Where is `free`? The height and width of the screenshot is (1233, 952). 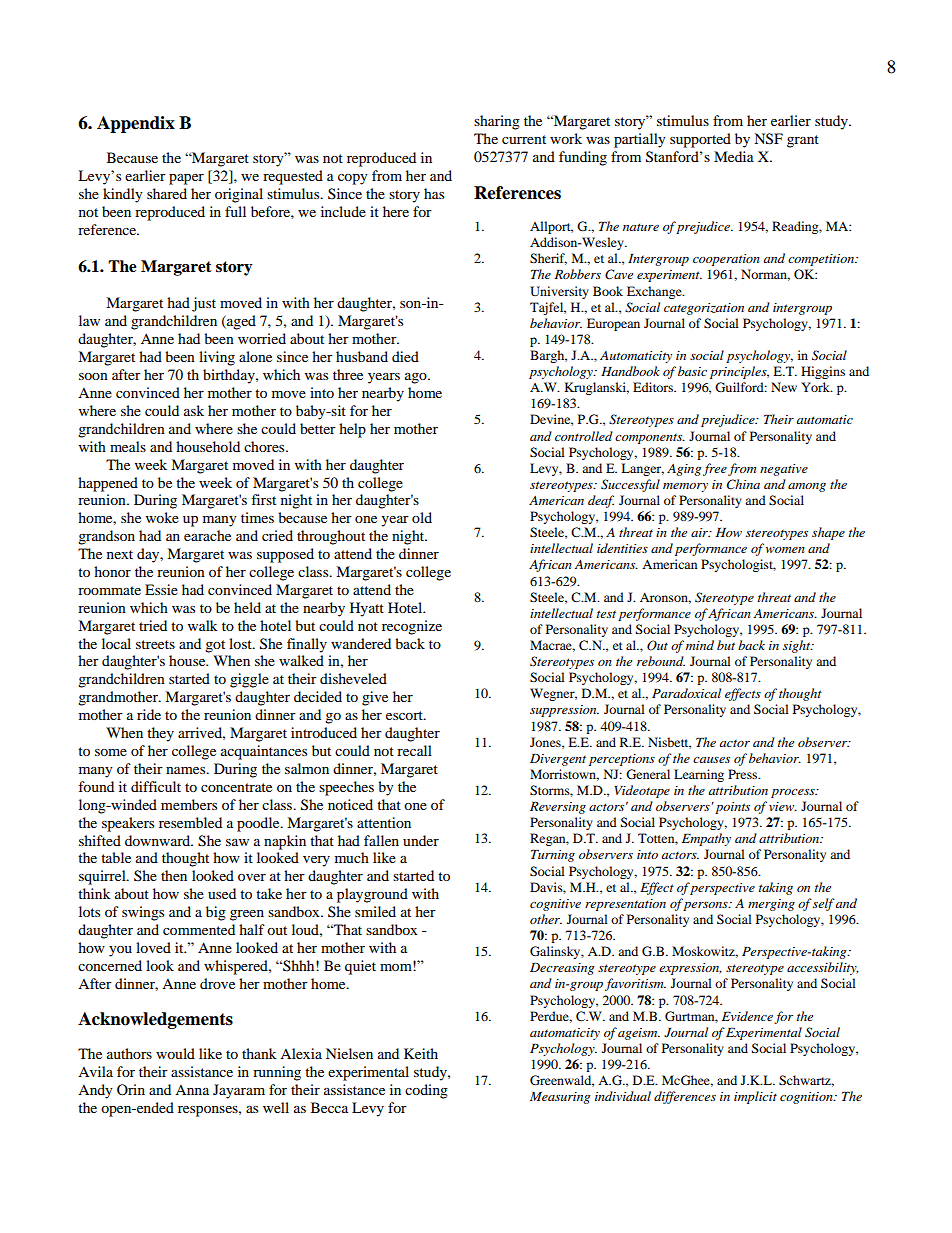
free is located at coordinates (715, 469).
